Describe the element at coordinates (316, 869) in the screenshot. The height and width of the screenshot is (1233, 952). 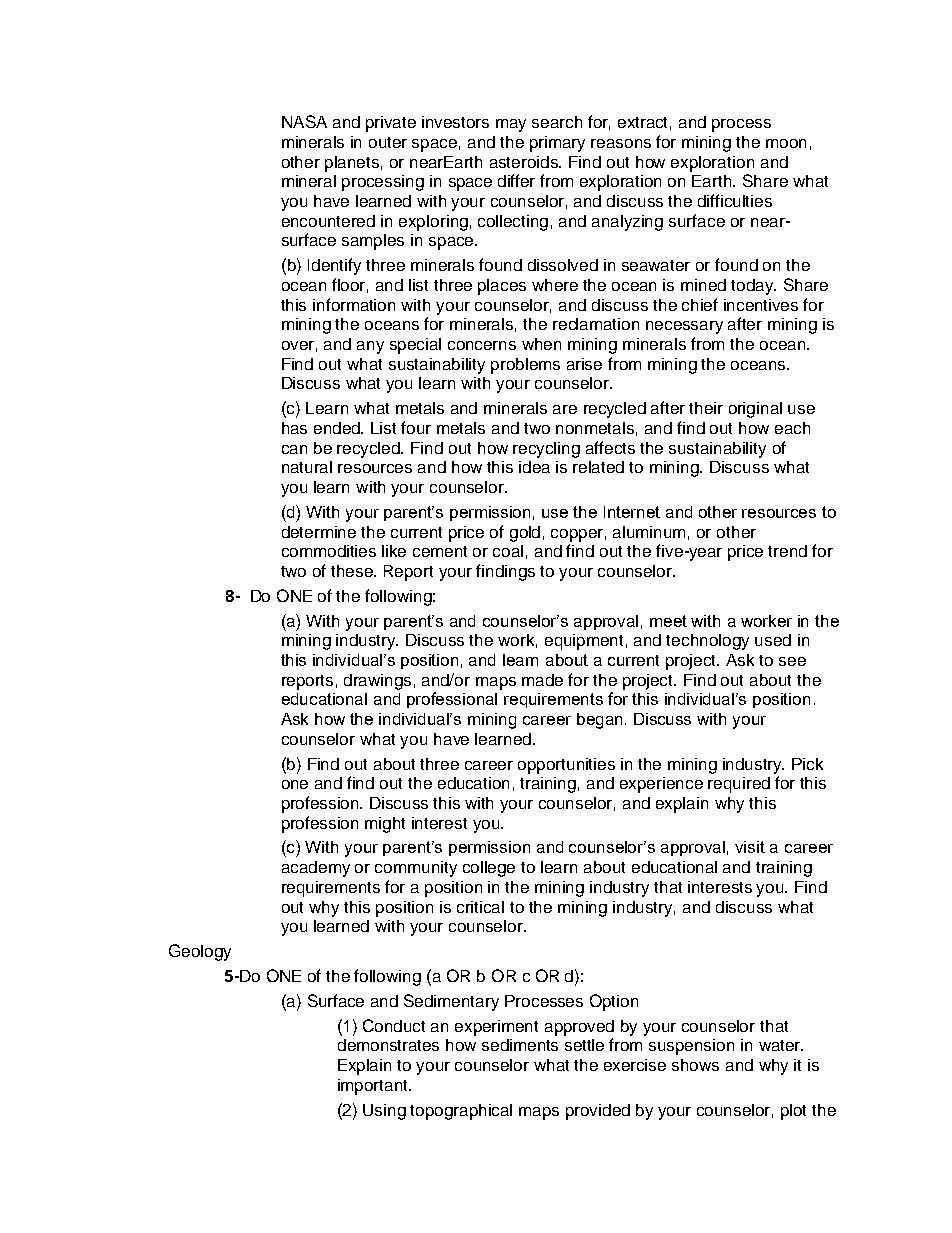
I see `academy` at that location.
